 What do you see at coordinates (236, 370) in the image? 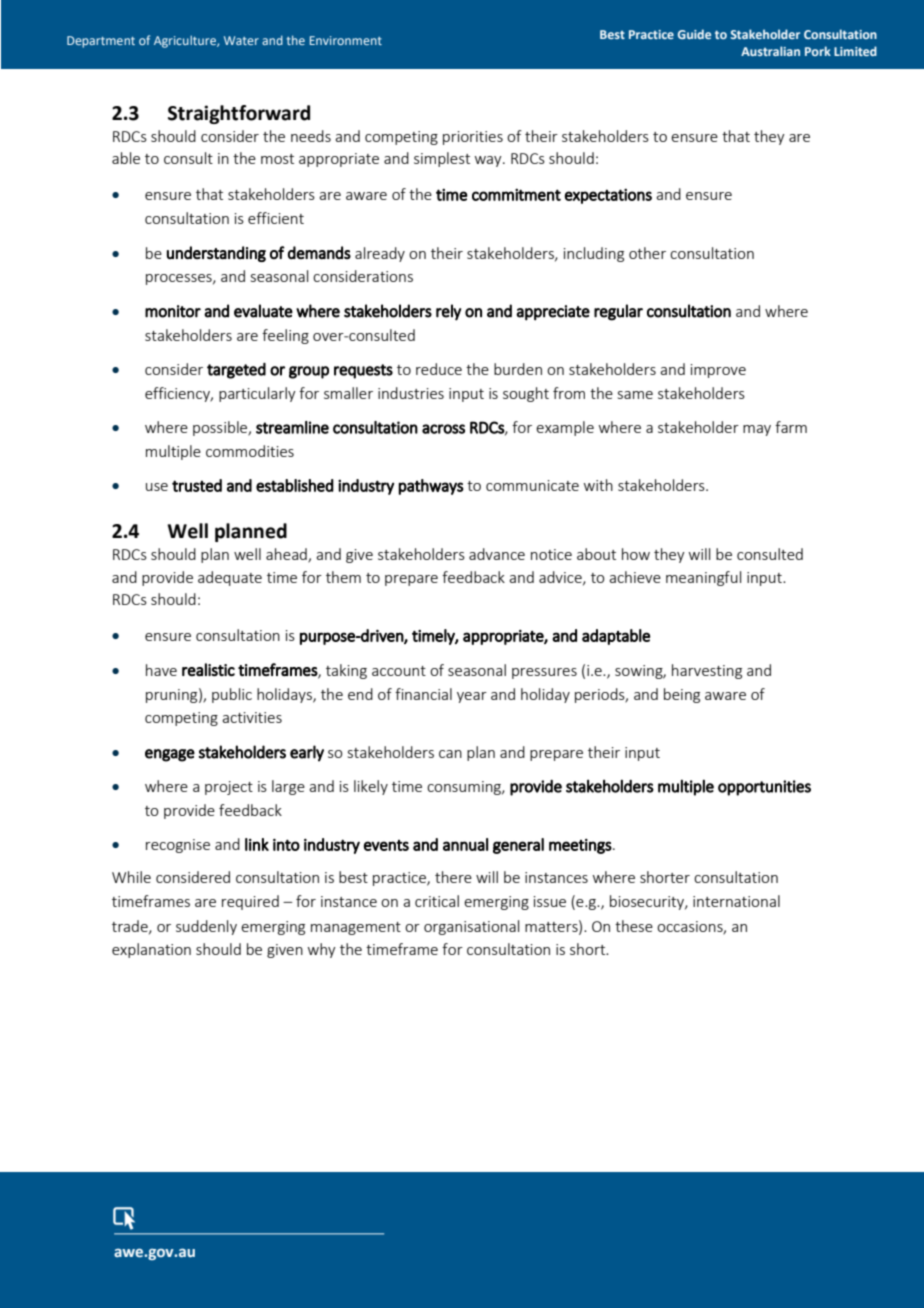
I see `targeted` at bounding box center [236, 370].
